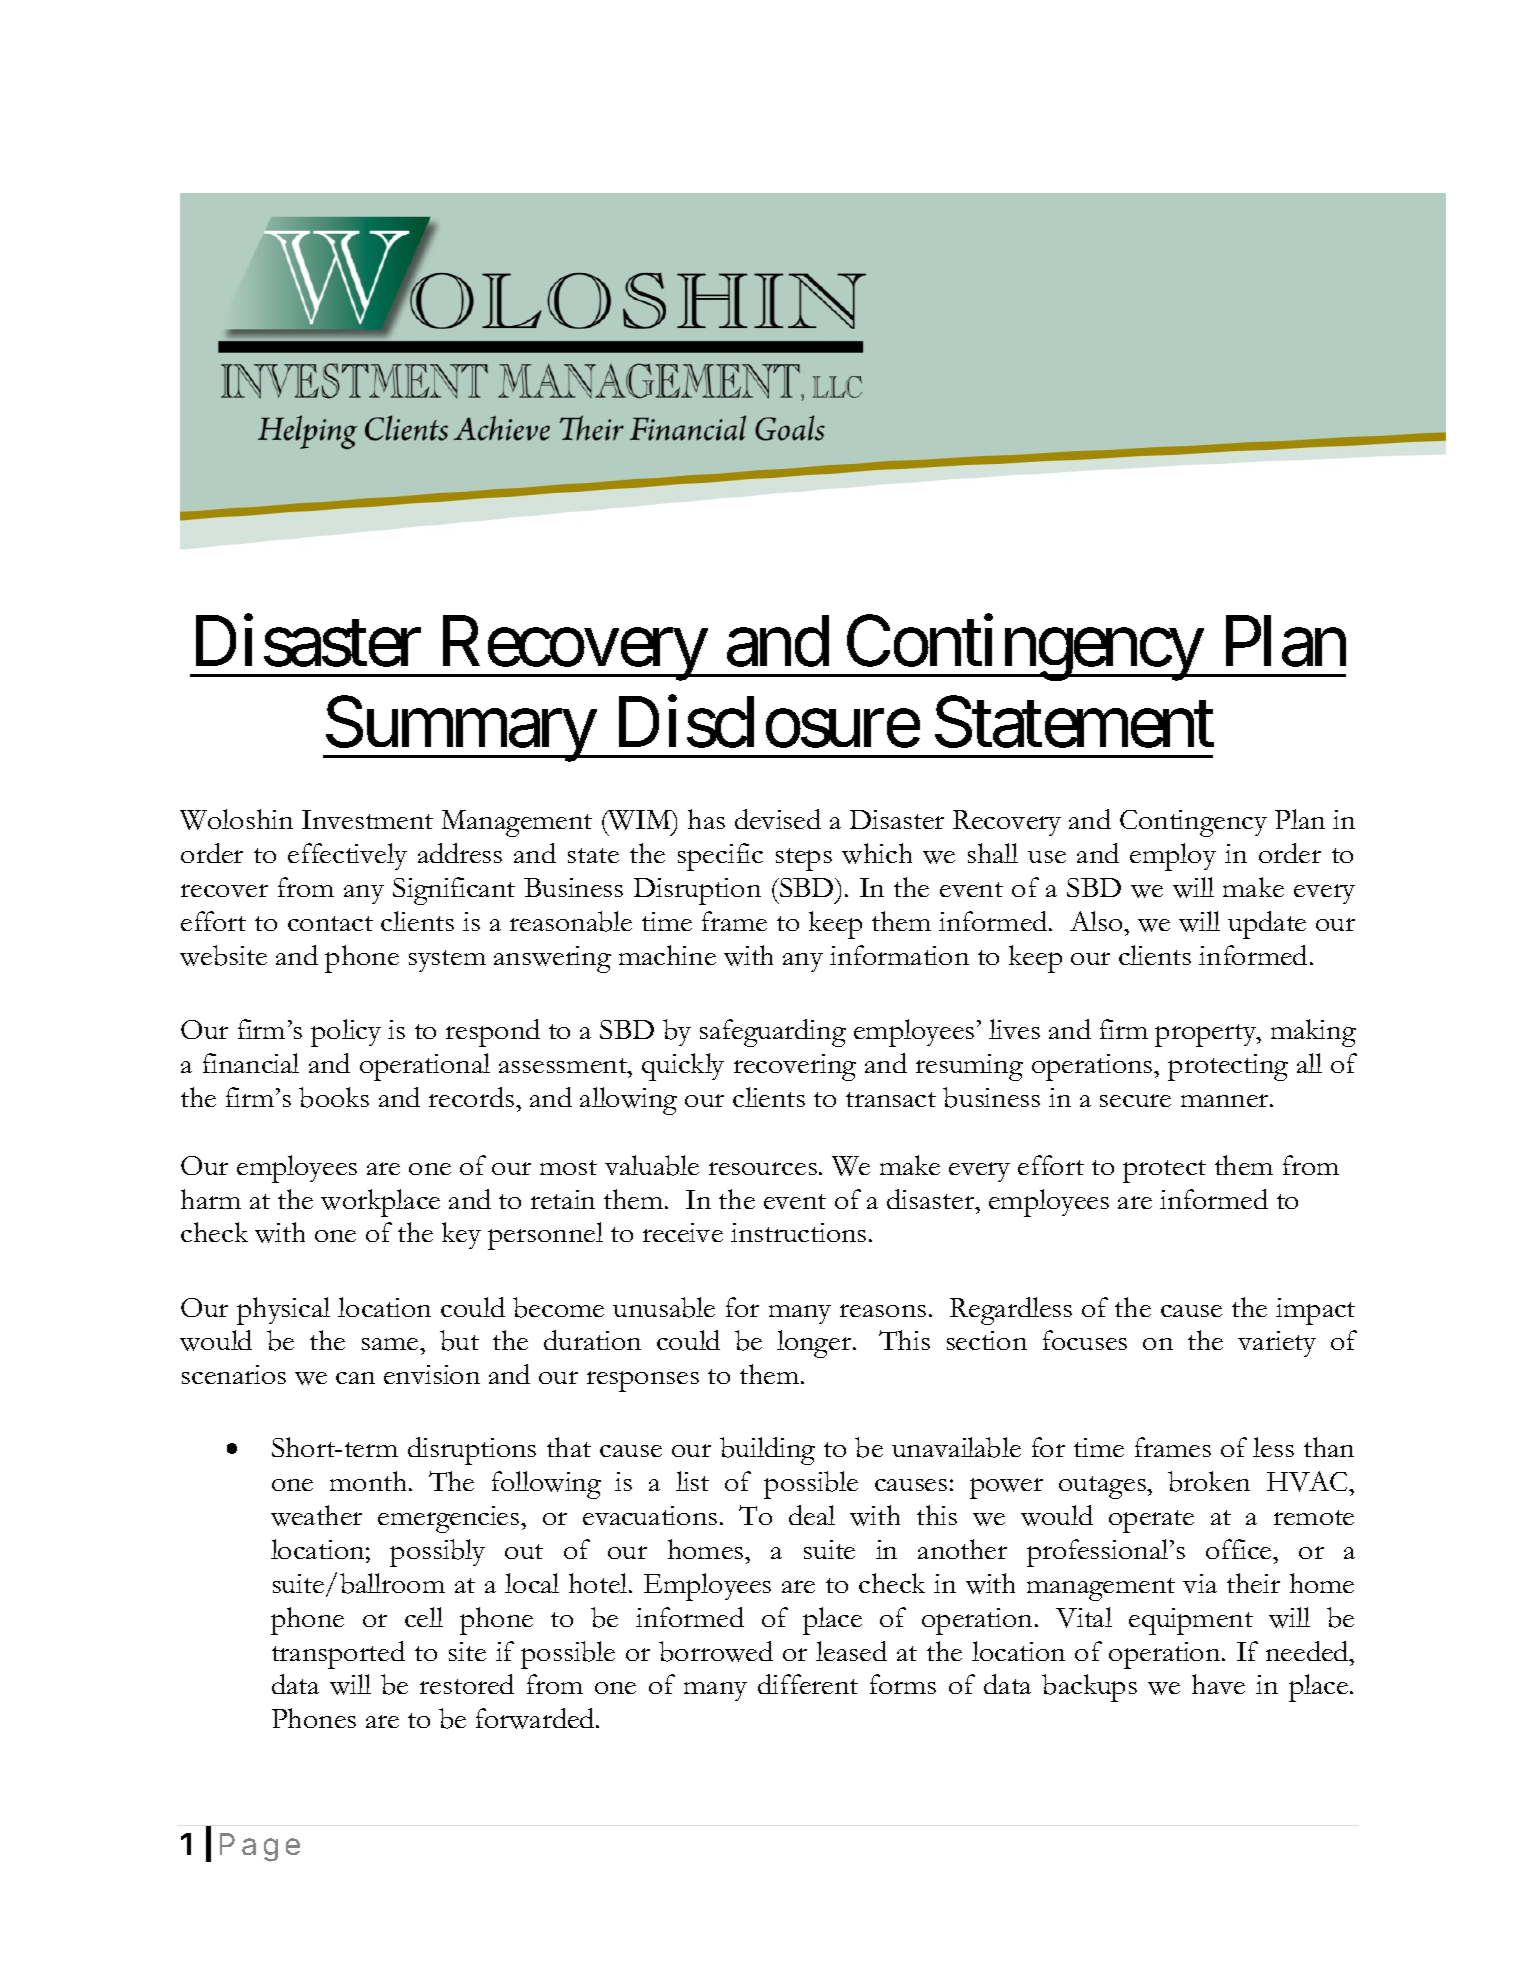 The image size is (1536, 1988). What do you see at coordinates (993, 853) in the page?
I see `shall` at bounding box center [993, 853].
